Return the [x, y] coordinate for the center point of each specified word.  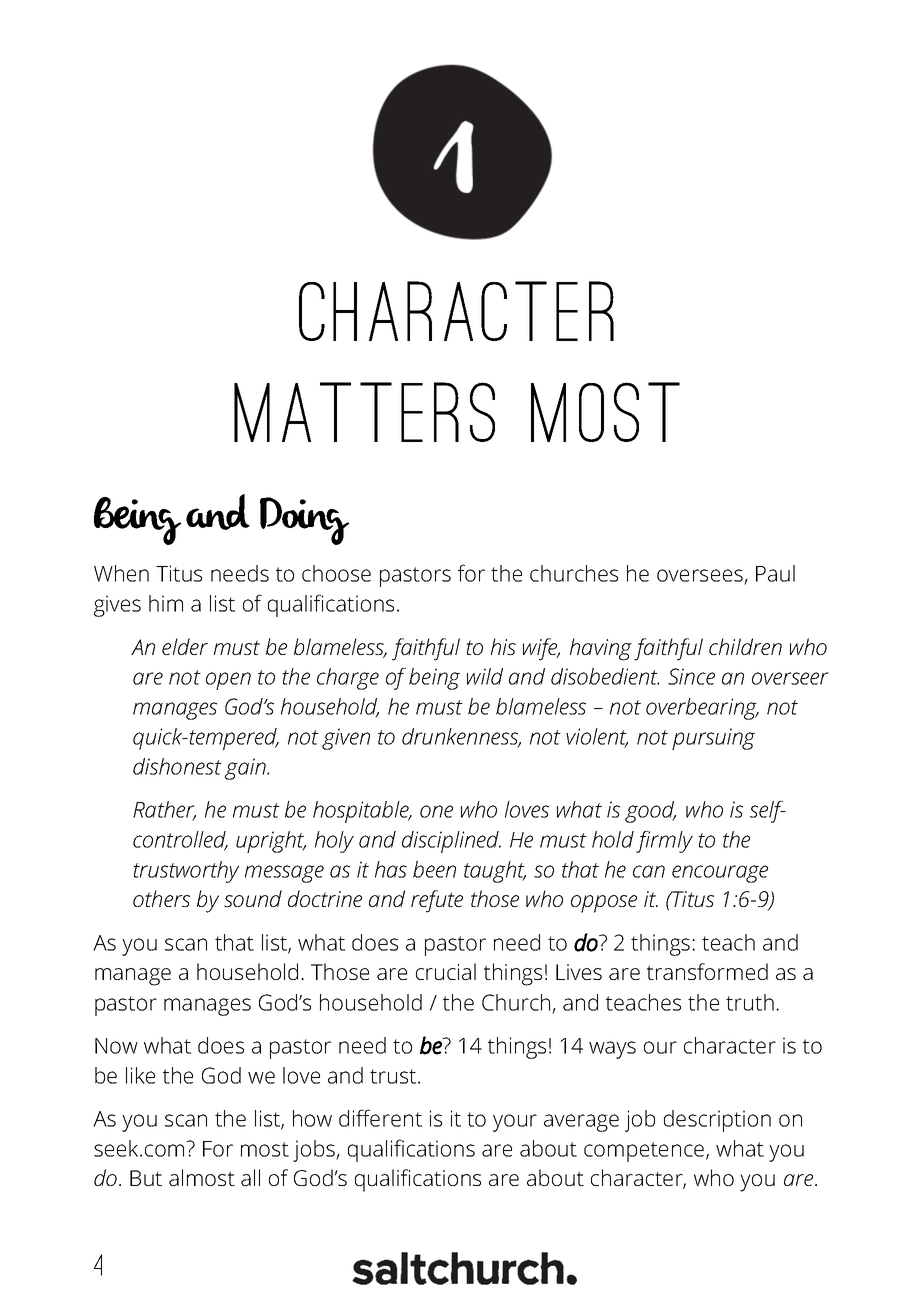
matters [364, 412]
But [146, 1178]
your [515, 1123]
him [166, 603]
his [503, 646]
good [650, 812]
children [745, 646]
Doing [304, 521]
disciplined [451, 842]
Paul [775, 573]
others [161, 898]
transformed [707, 971]
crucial [446, 971]
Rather [164, 810]
